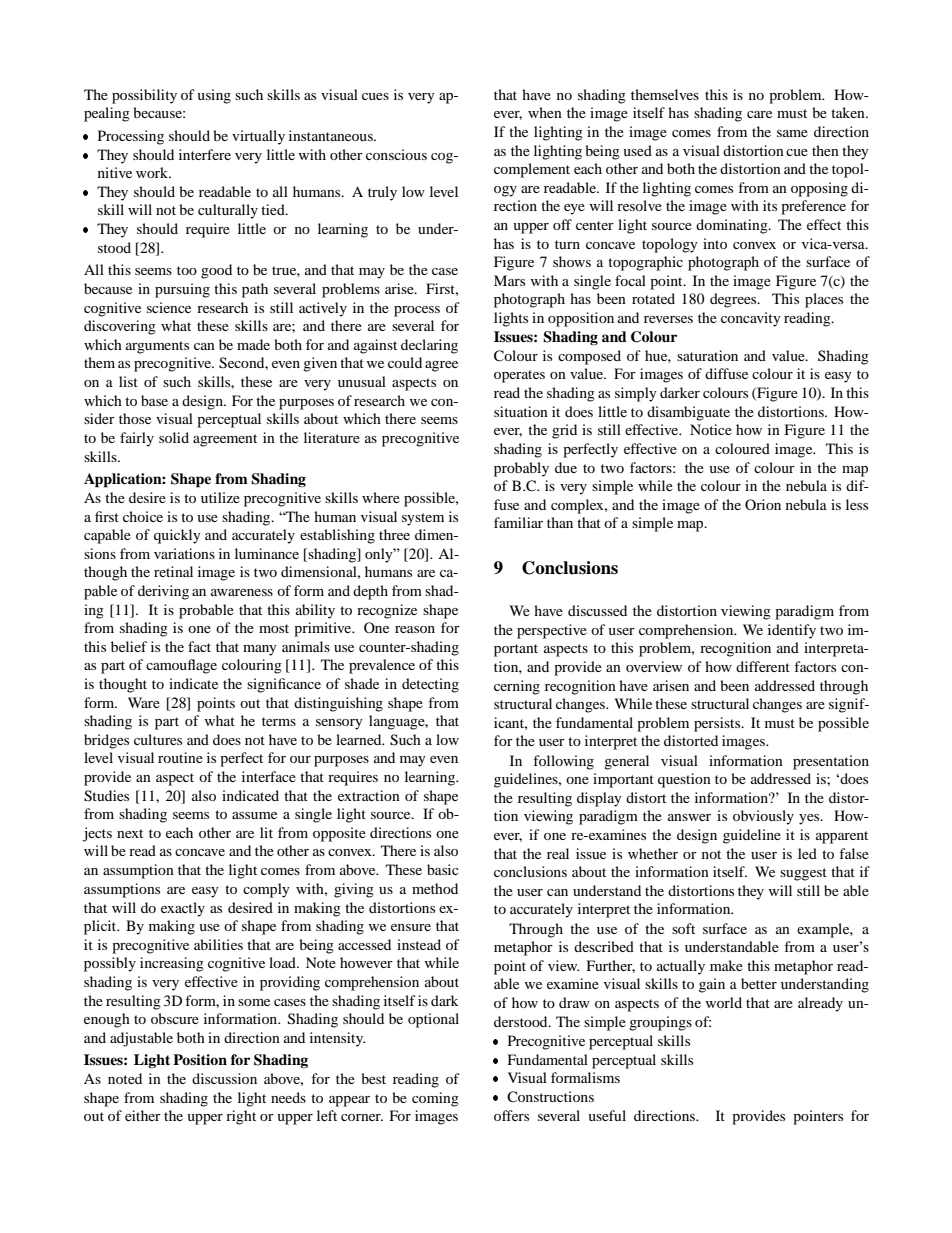  What do you see at coordinates (415, 629) in the screenshot?
I see `reason` at bounding box center [415, 629].
